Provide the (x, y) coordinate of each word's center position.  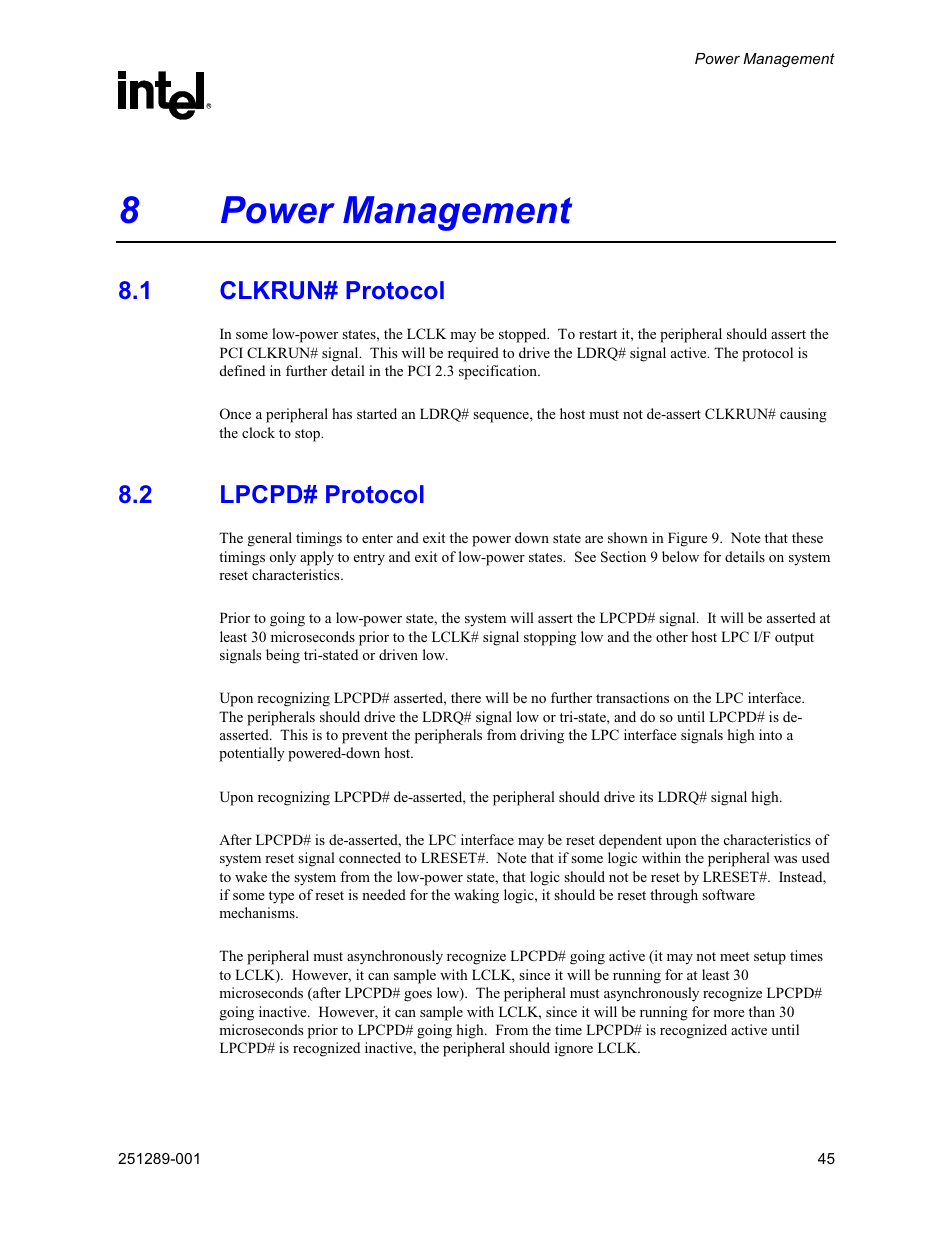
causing (803, 415)
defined (242, 370)
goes (418, 996)
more (729, 1013)
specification (499, 372)
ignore (574, 1049)
